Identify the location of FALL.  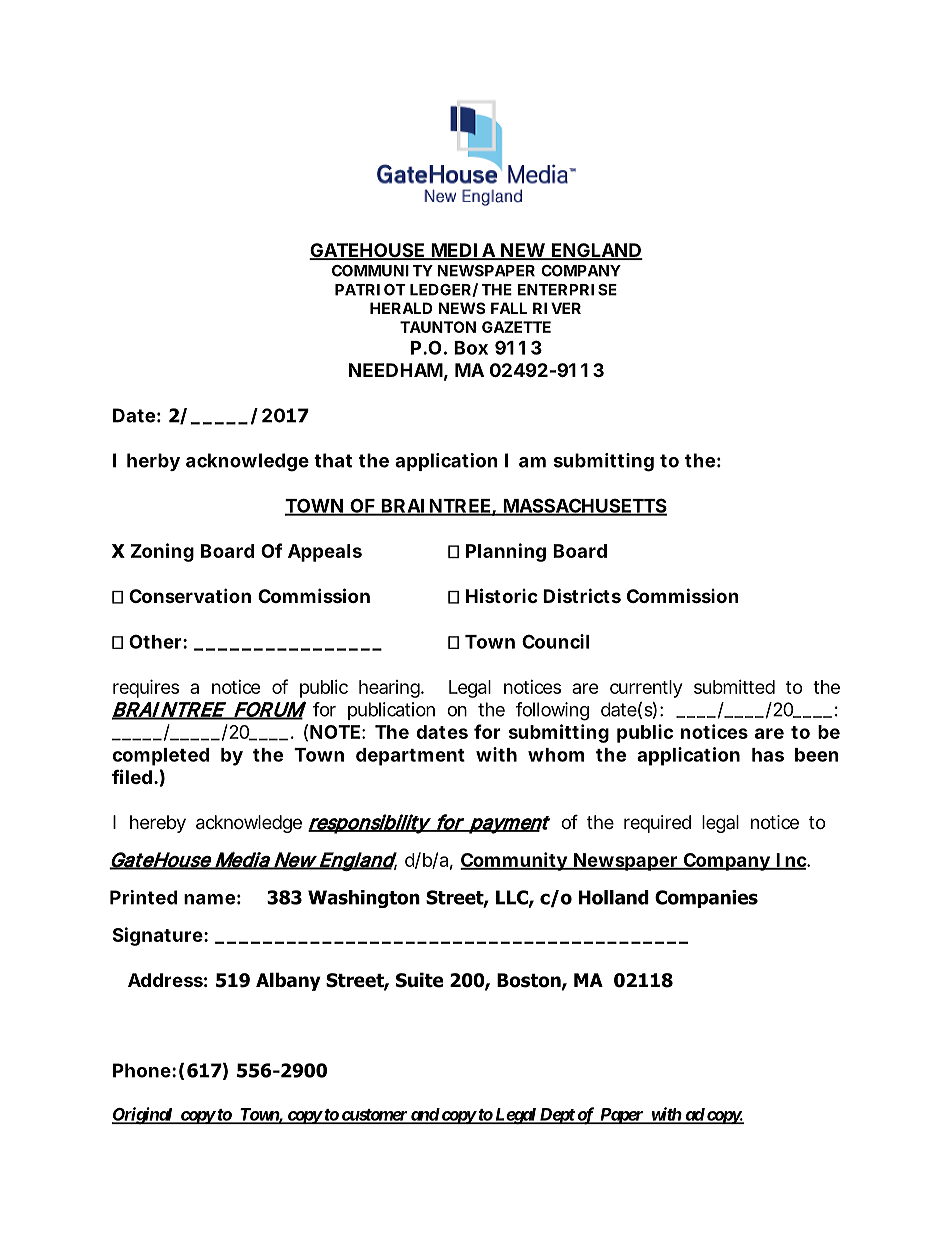
(509, 308).
